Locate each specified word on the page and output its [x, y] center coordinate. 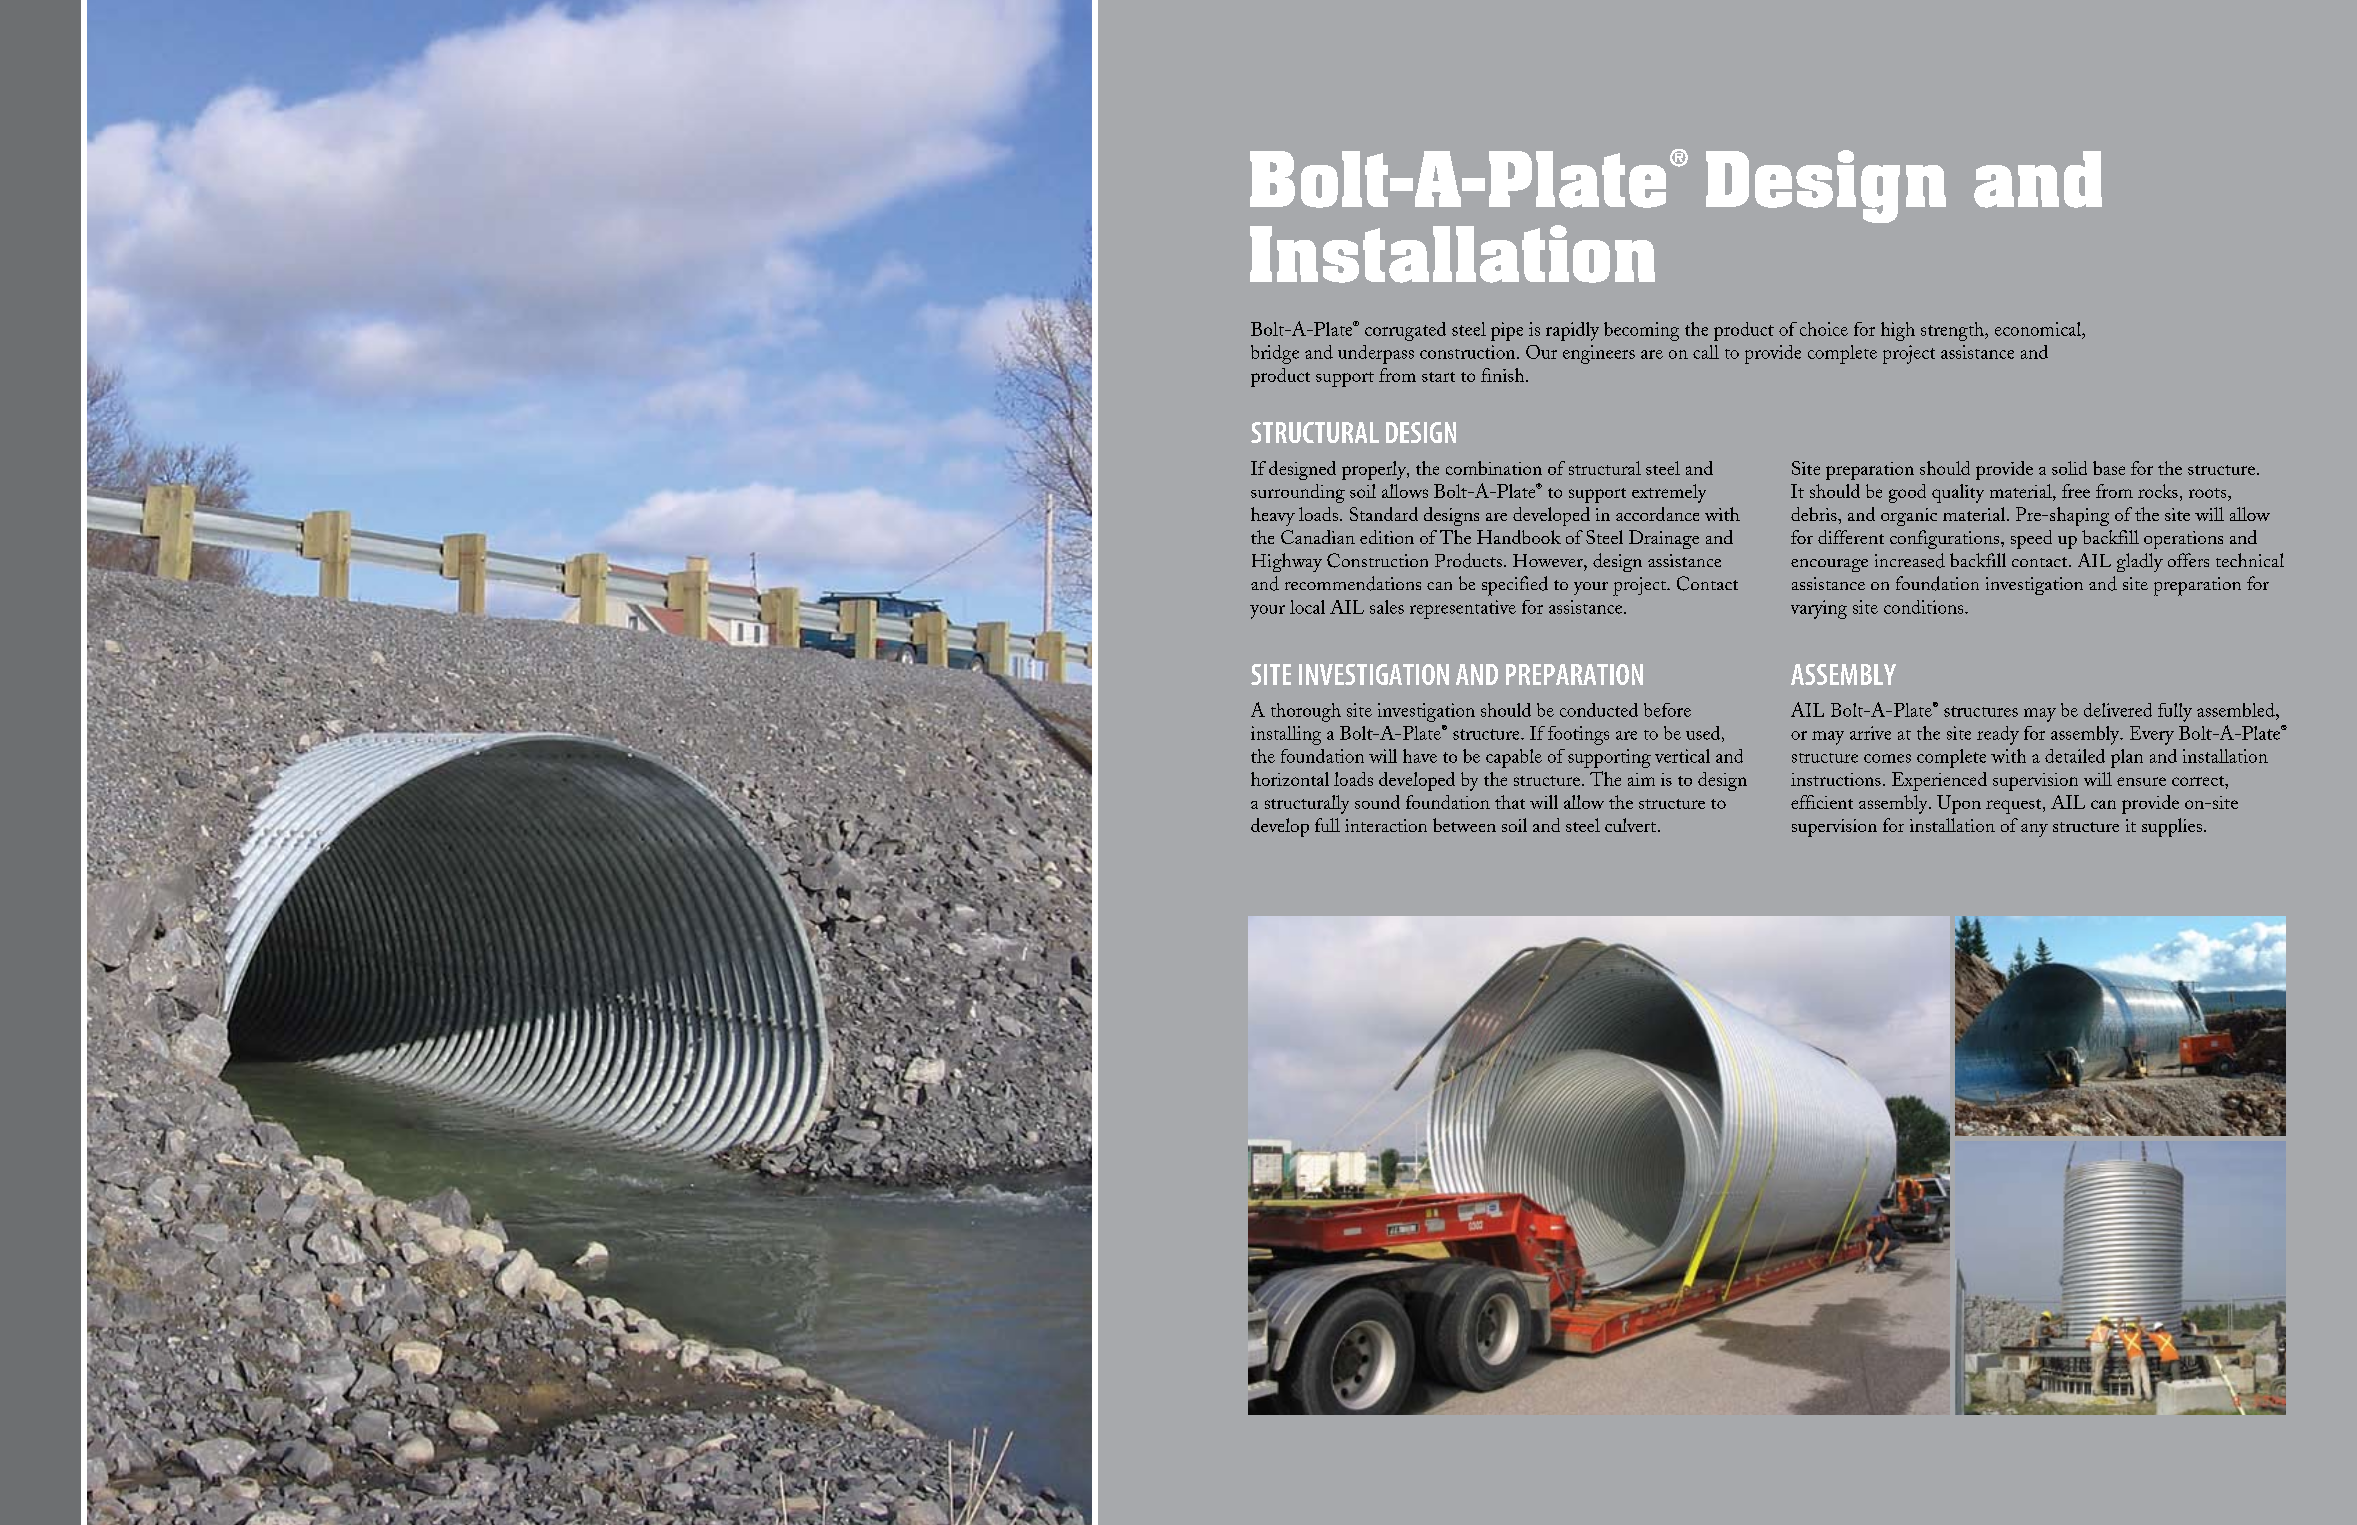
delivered [2118, 710]
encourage [1829, 565]
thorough [1306, 712]
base [2109, 468]
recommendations [1353, 583]
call [1706, 352]
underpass [1376, 354]
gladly [2140, 562]
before [1667, 710]
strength [1953, 331]
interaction [1386, 825]
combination [1494, 468]
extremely [1669, 493]
